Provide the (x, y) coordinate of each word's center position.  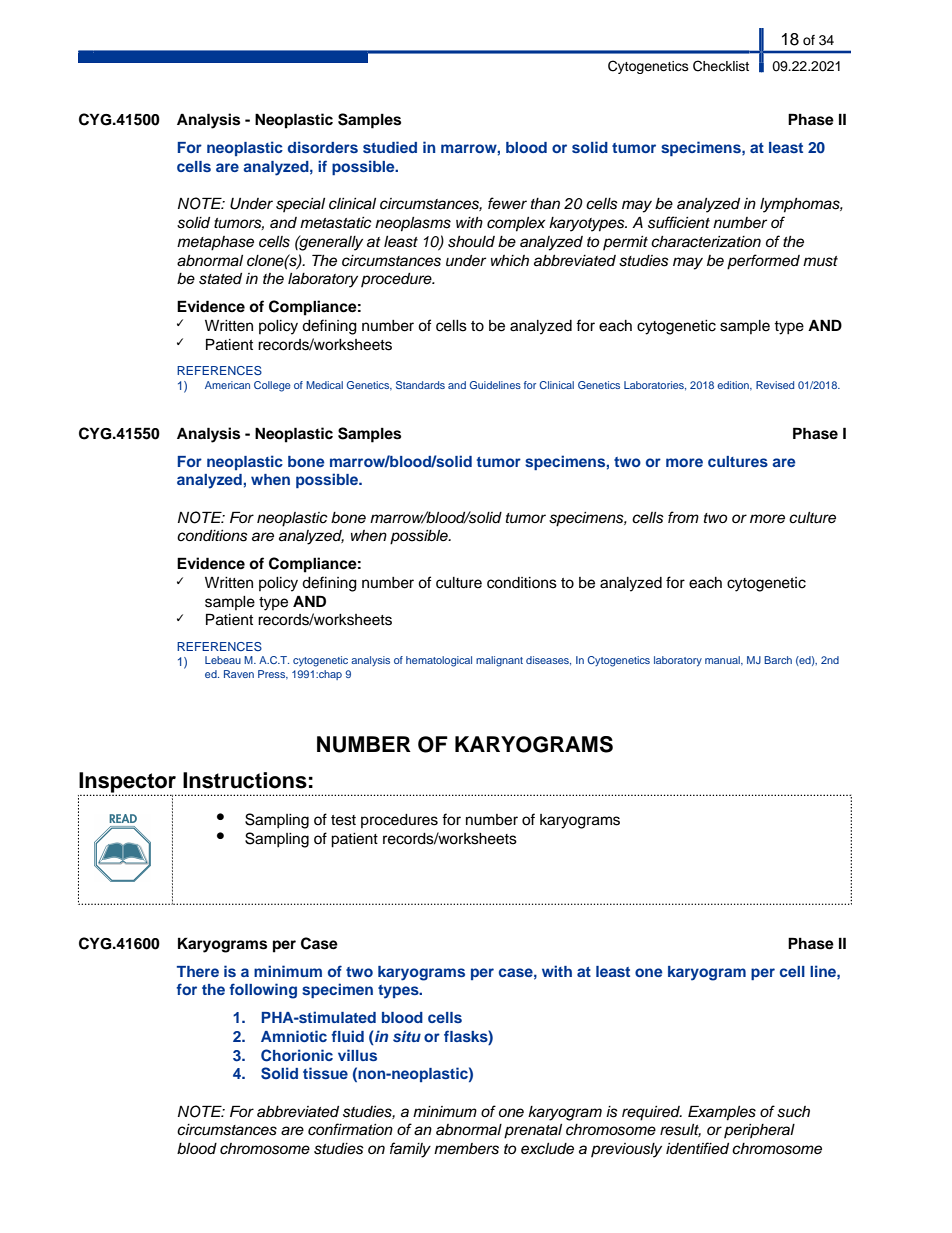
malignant (499, 661)
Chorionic (297, 1055)
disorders (323, 147)
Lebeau (223, 660)
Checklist (721, 66)
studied (390, 147)
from (683, 517)
